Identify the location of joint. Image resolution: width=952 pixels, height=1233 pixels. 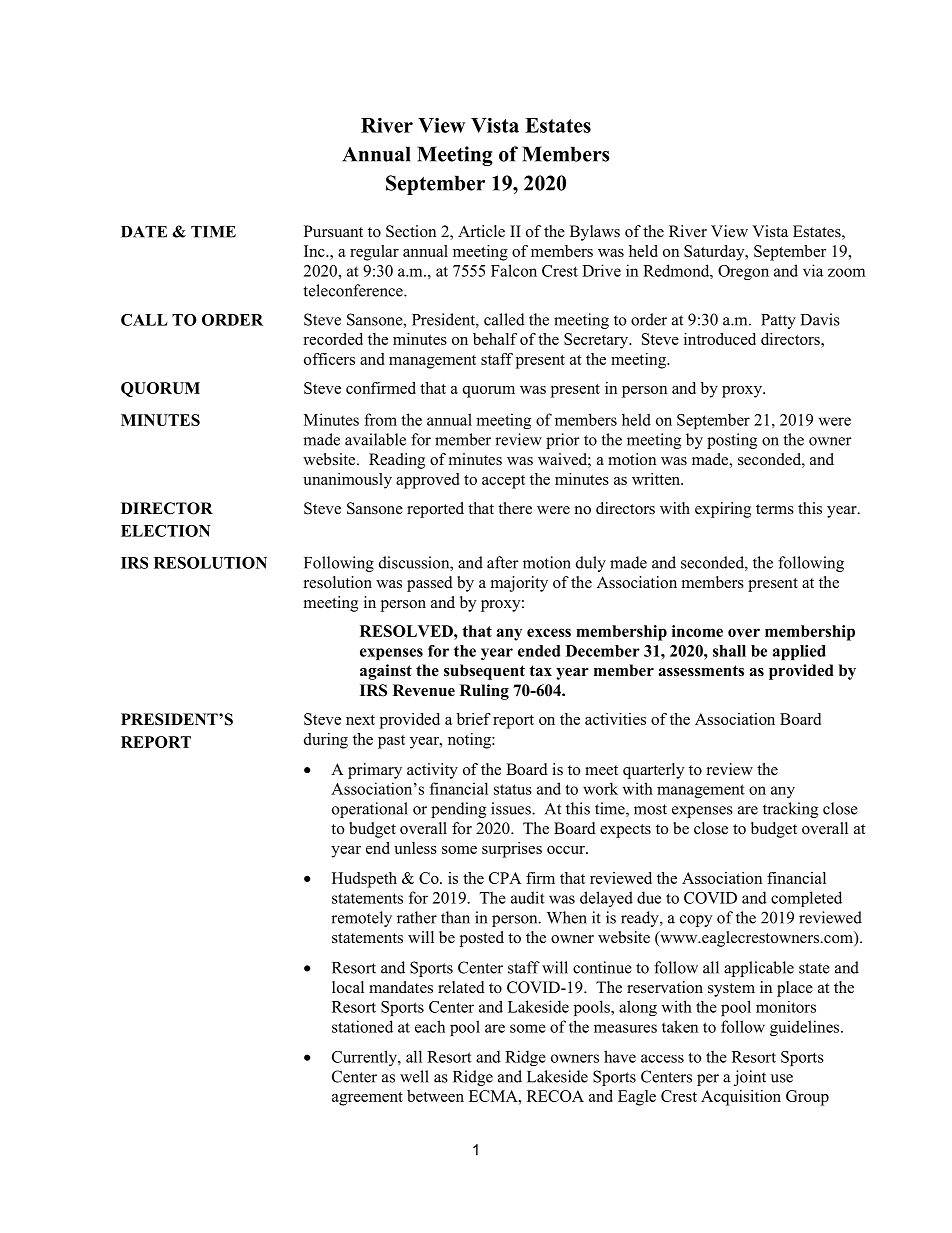
(750, 1078).
